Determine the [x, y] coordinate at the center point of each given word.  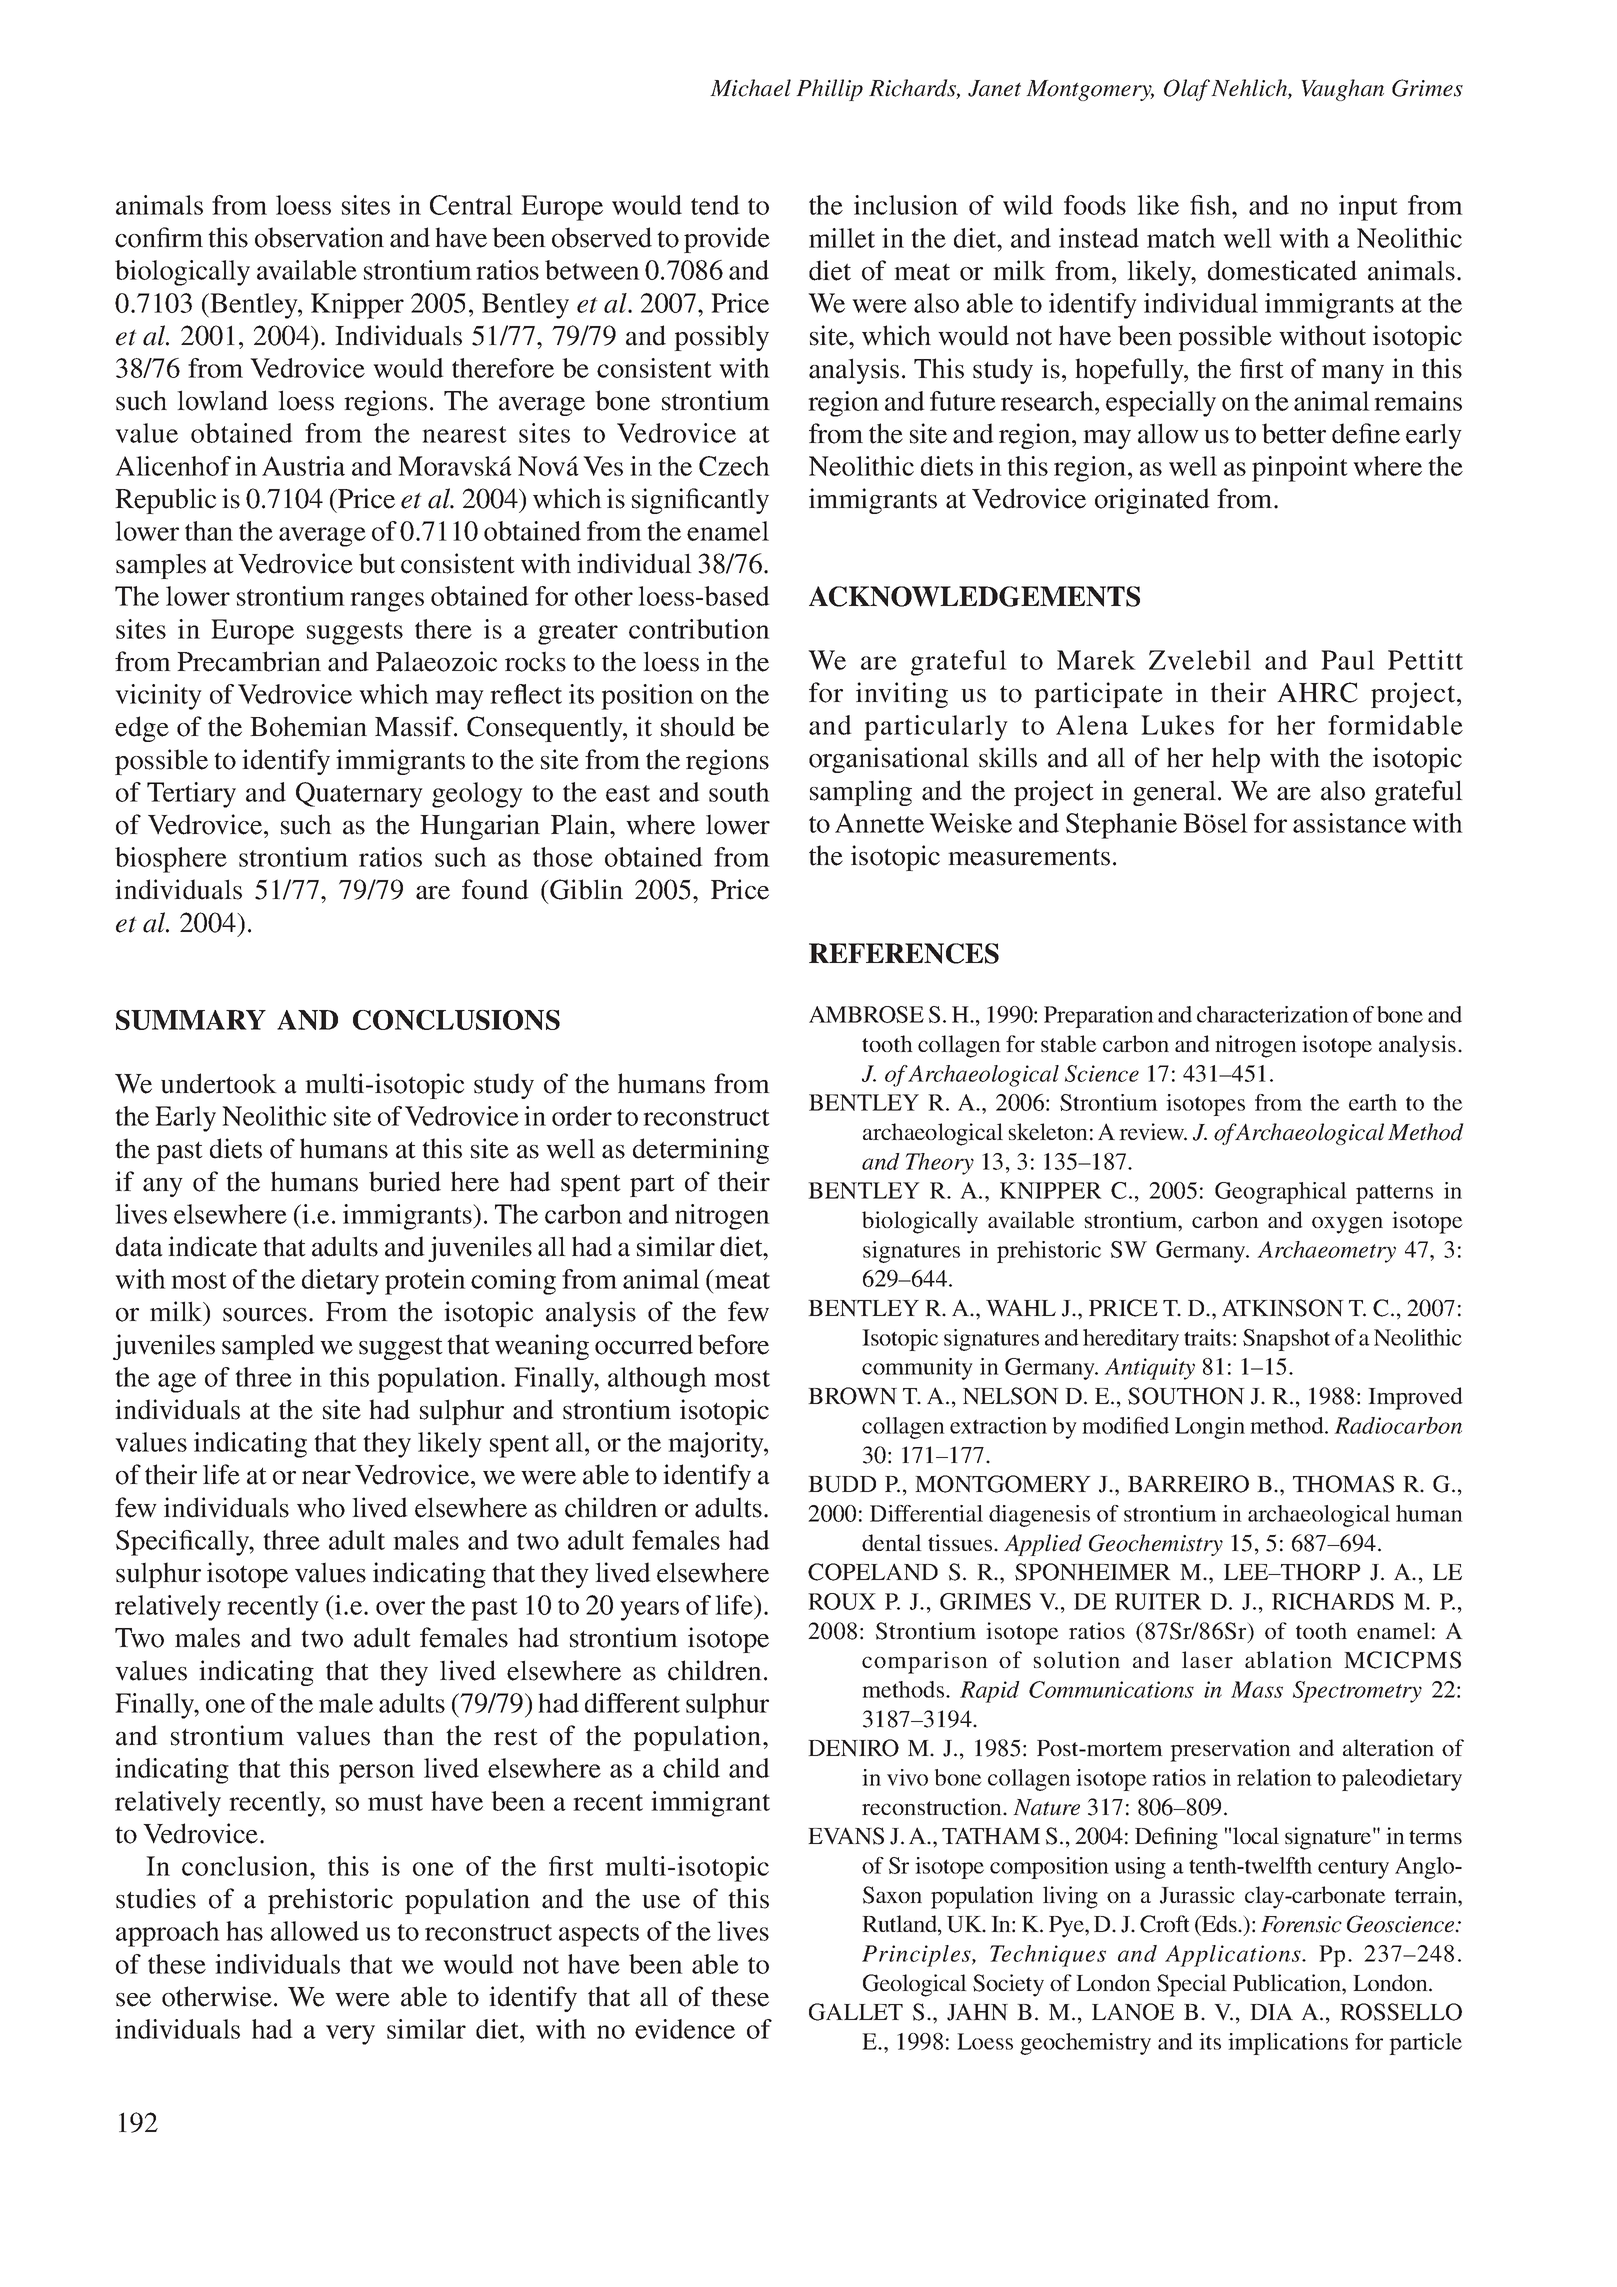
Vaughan [1342, 90]
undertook [219, 1083]
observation [319, 237]
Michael [750, 88]
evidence [685, 2029]
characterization [1273, 1014]
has [244, 1931]
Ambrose [866, 1014]
